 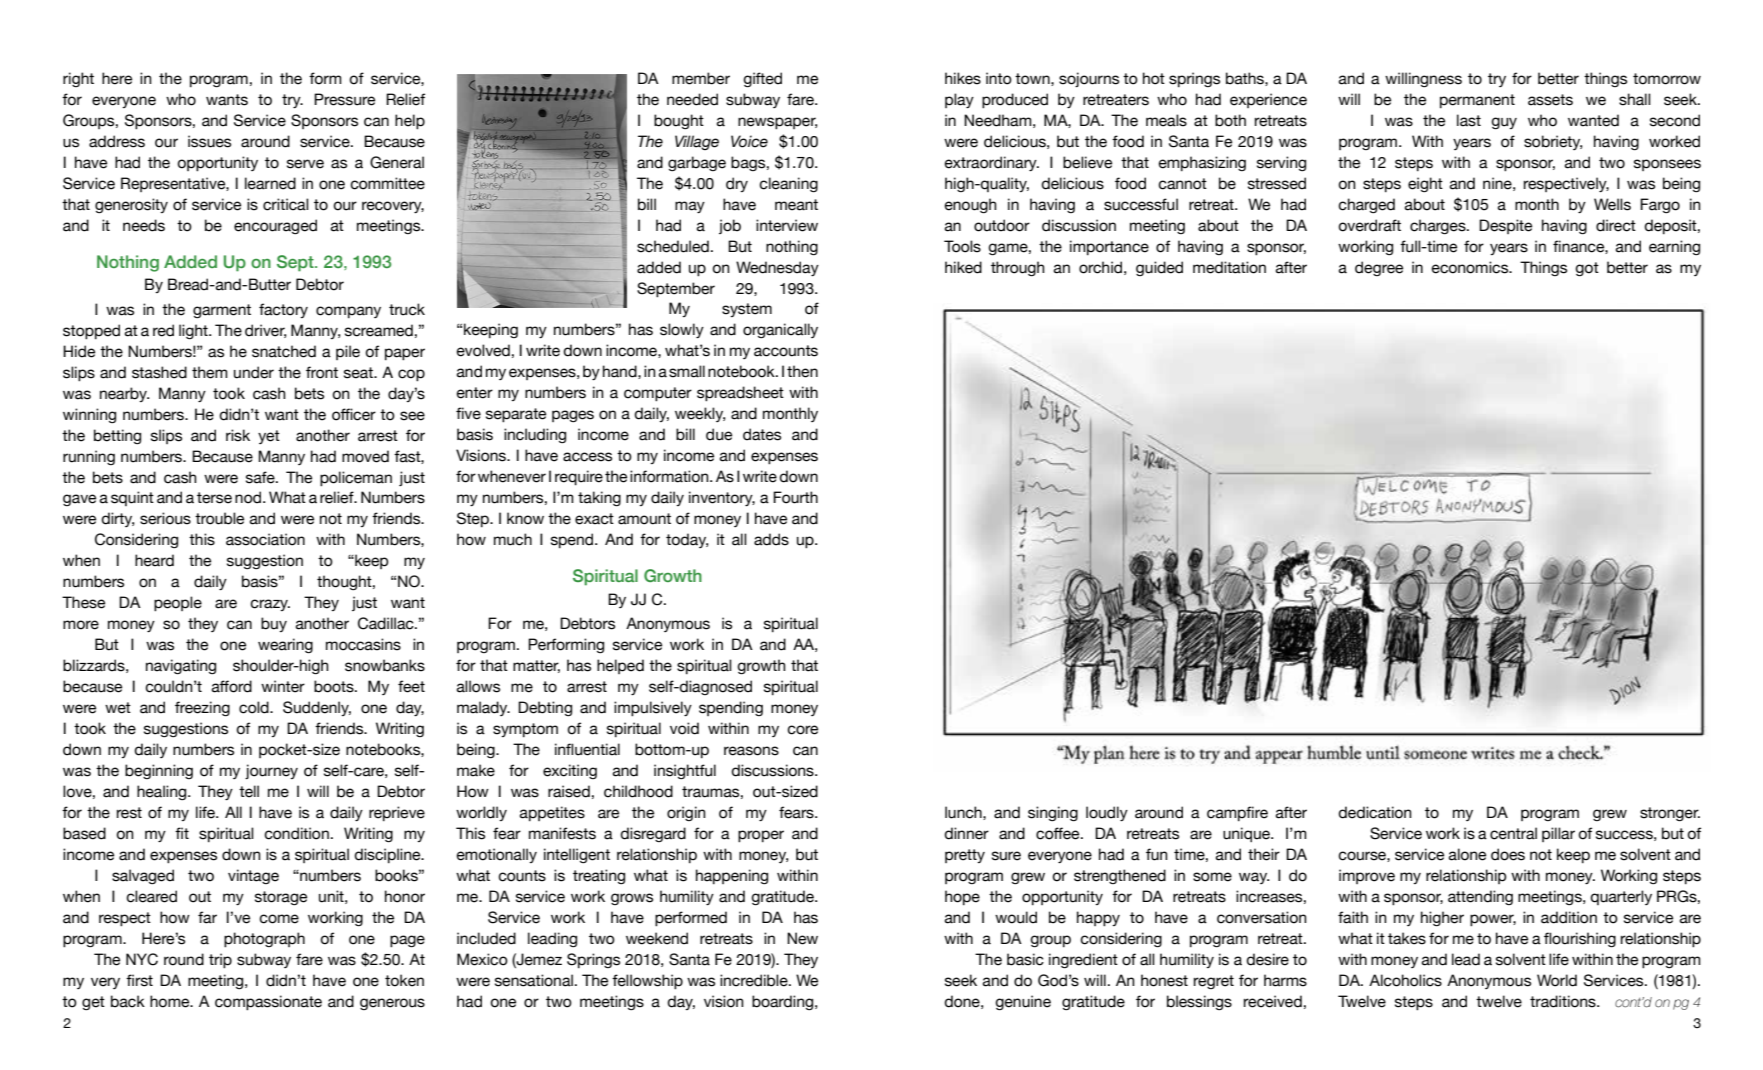 What do you see at coordinates (271, 771) in the screenshot?
I see `journey` at bounding box center [271, 771].
